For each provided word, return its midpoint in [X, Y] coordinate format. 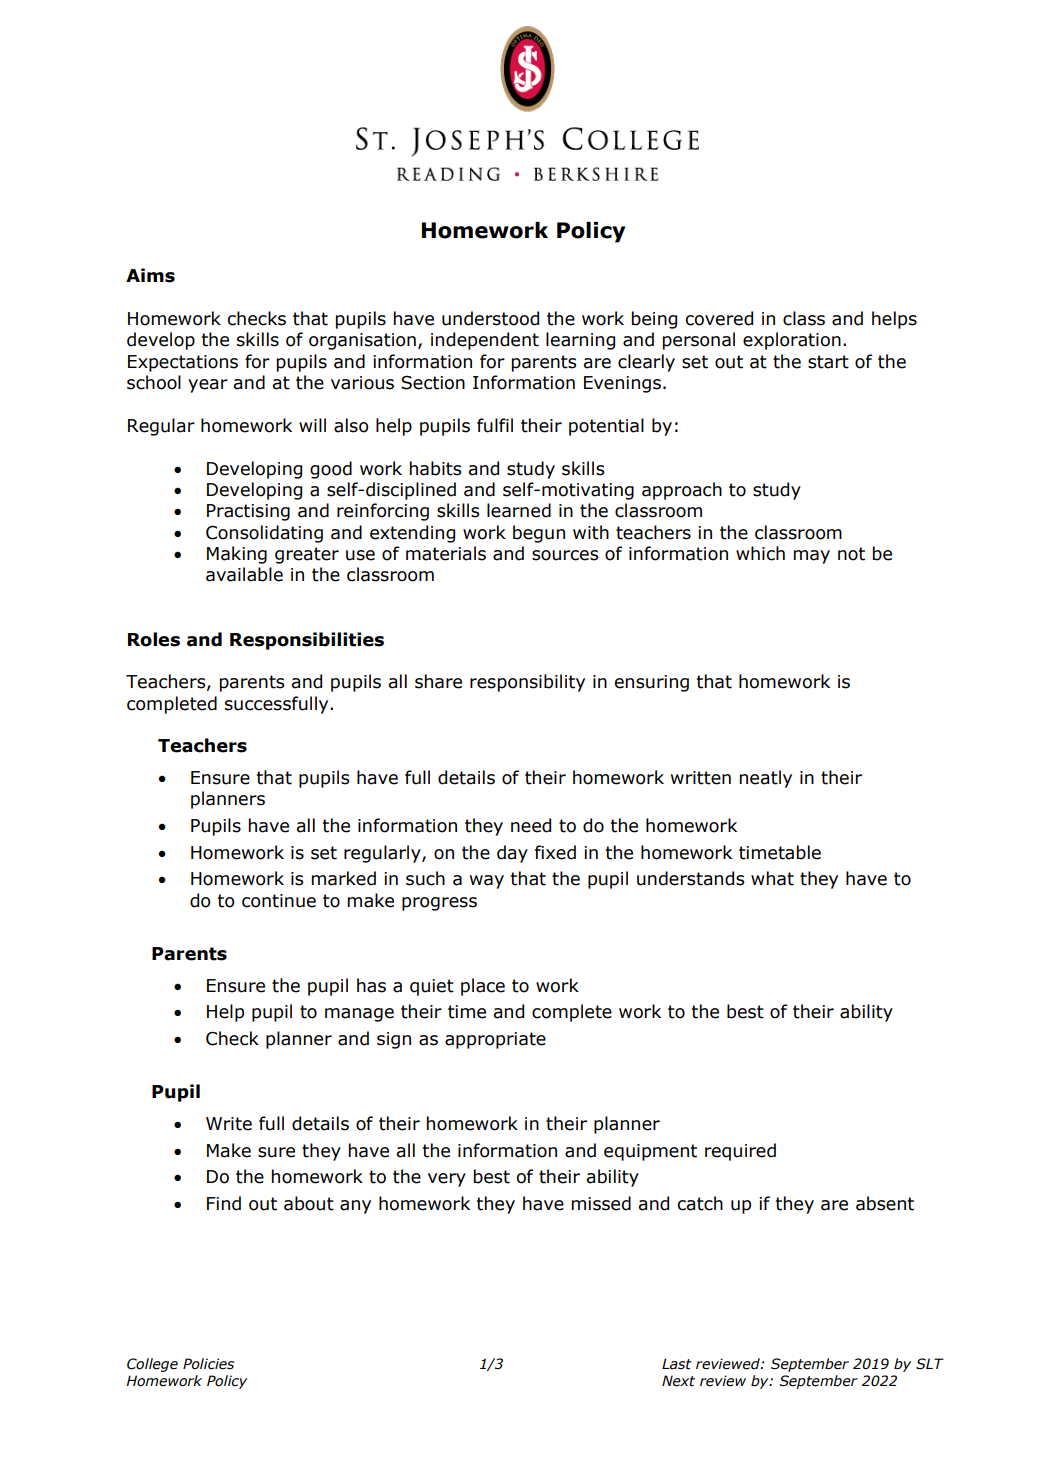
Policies [208, 1364]
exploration [792, 341]
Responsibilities [307, 641]
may [812, 557]
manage [359, 1015]
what [772, 878]
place [483, 987]
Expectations [183, 363]
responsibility [527, 683]
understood [490, 318]
